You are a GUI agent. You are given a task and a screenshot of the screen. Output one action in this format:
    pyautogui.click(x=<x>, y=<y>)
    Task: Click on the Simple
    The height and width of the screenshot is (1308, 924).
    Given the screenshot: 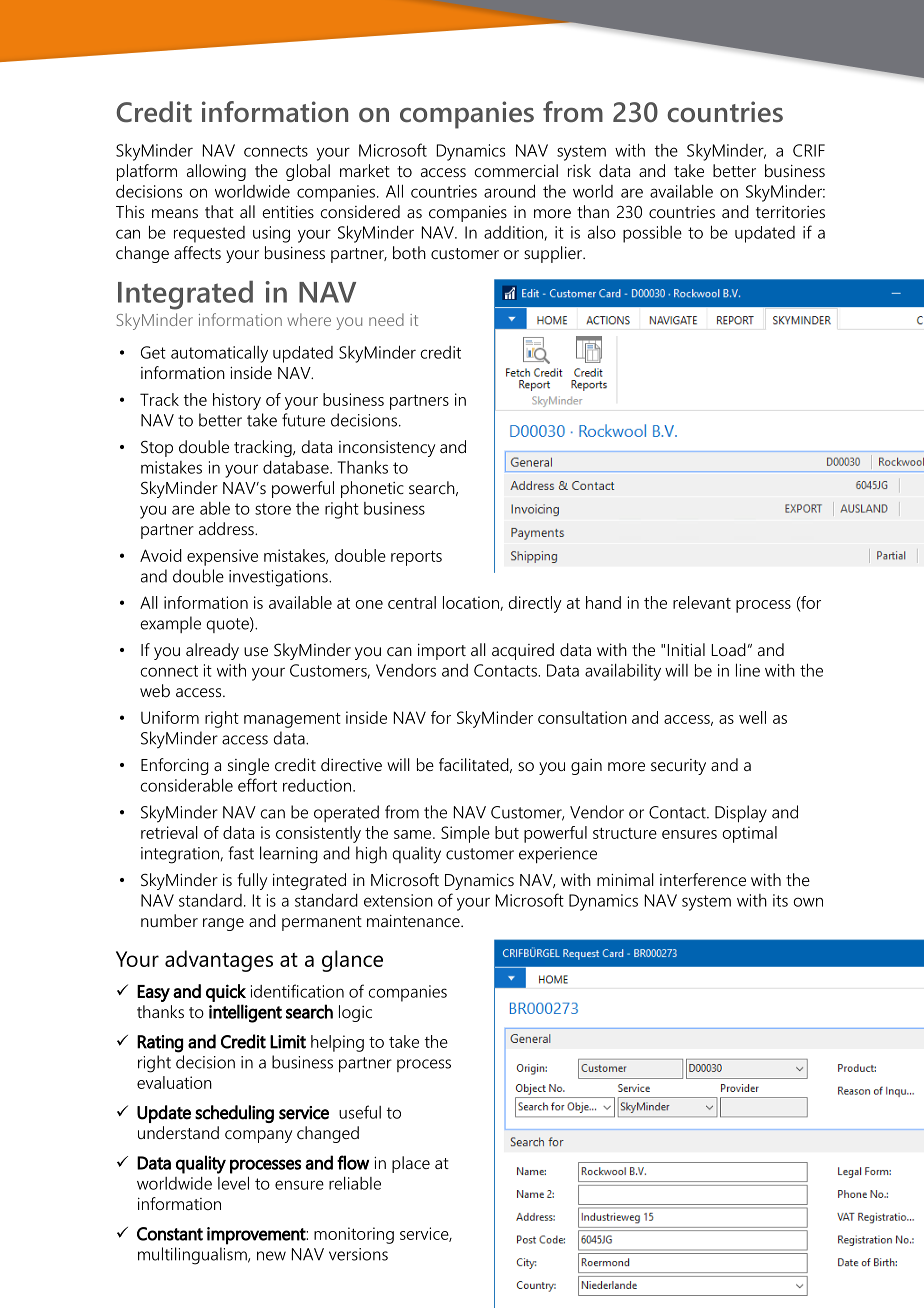 What is the action you would take?
    pyautogui.click(x=465, y=834)
